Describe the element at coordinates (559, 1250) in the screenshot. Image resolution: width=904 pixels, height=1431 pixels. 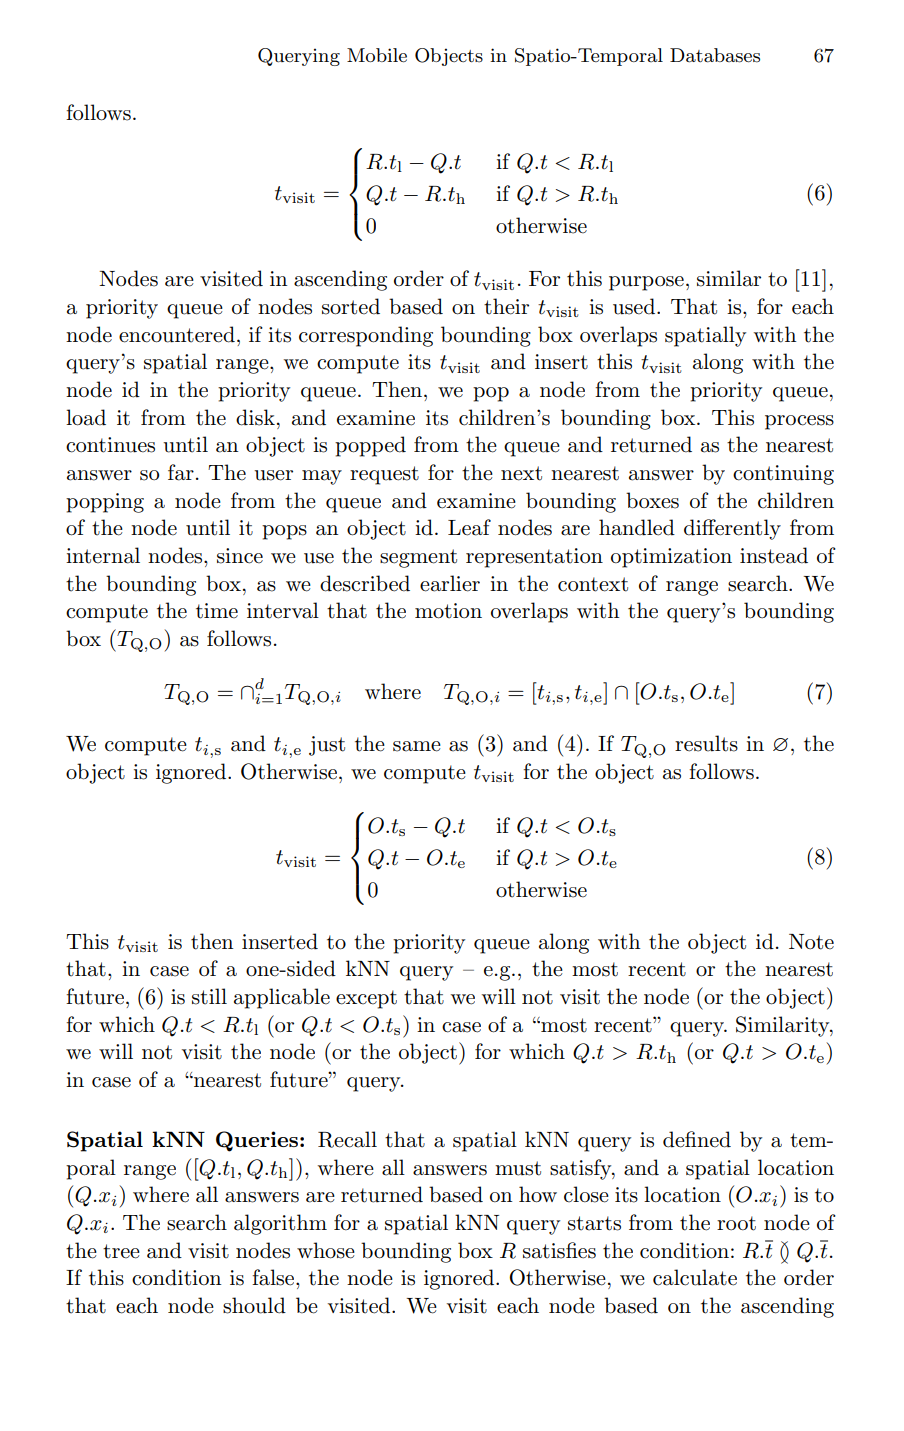
I see `satisfies` at that location.
